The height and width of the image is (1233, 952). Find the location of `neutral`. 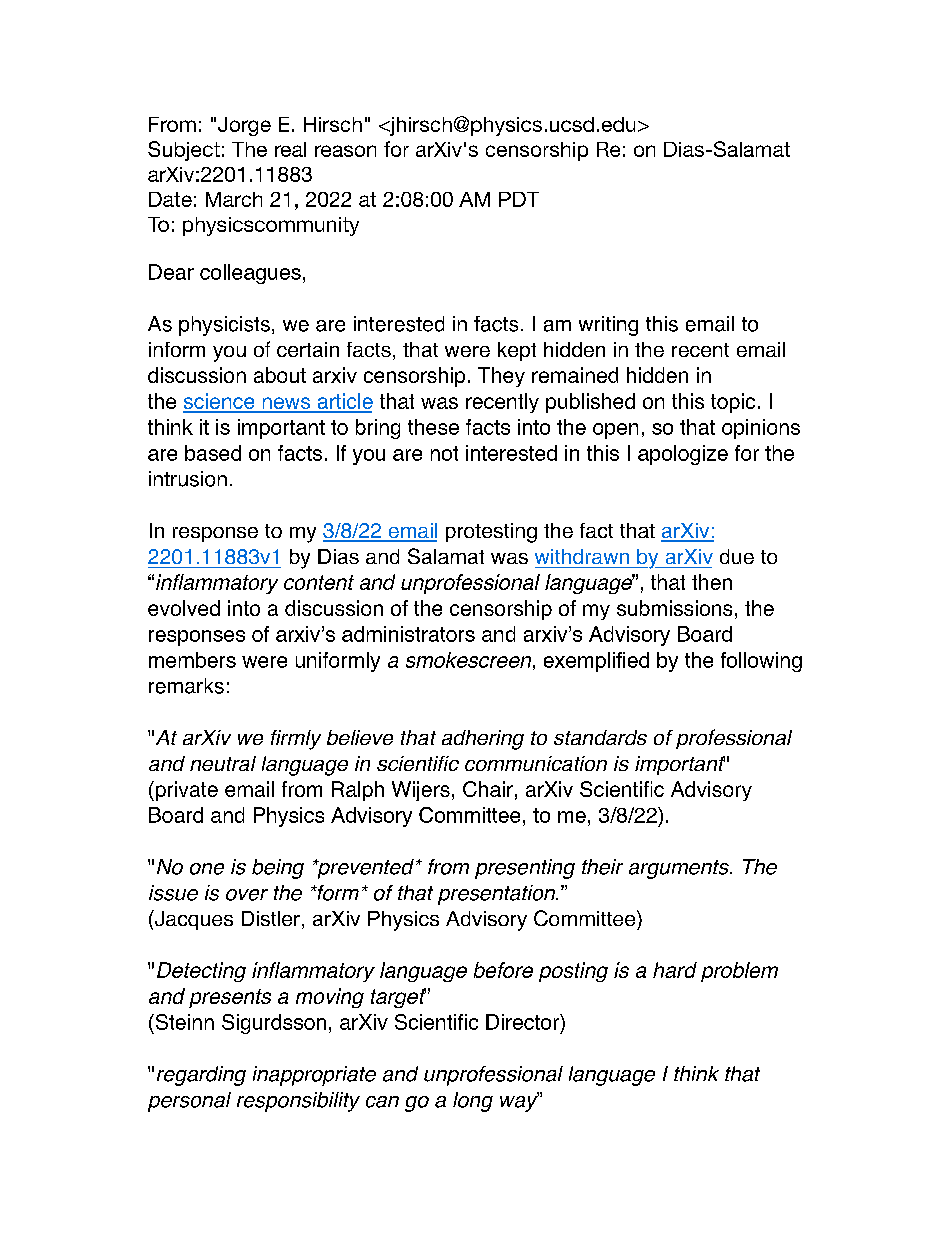

neutral is located at coordinates (223, 763).
